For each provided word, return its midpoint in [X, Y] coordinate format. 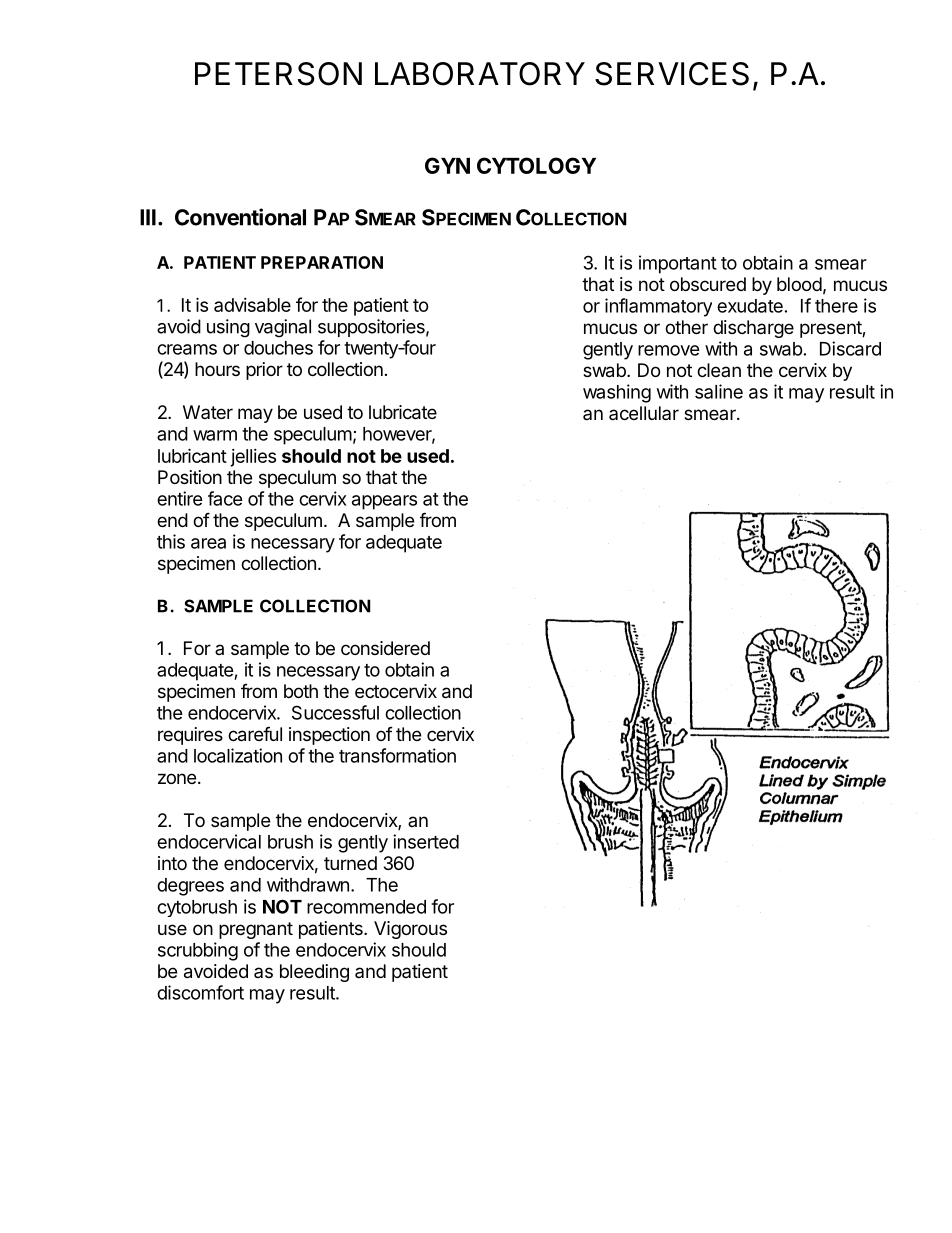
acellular [644, 413]
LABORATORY [480, 74]
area [208, 543]
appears [384, 502]
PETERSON [278, 74]
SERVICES [672, 74]
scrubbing [198, 951]
